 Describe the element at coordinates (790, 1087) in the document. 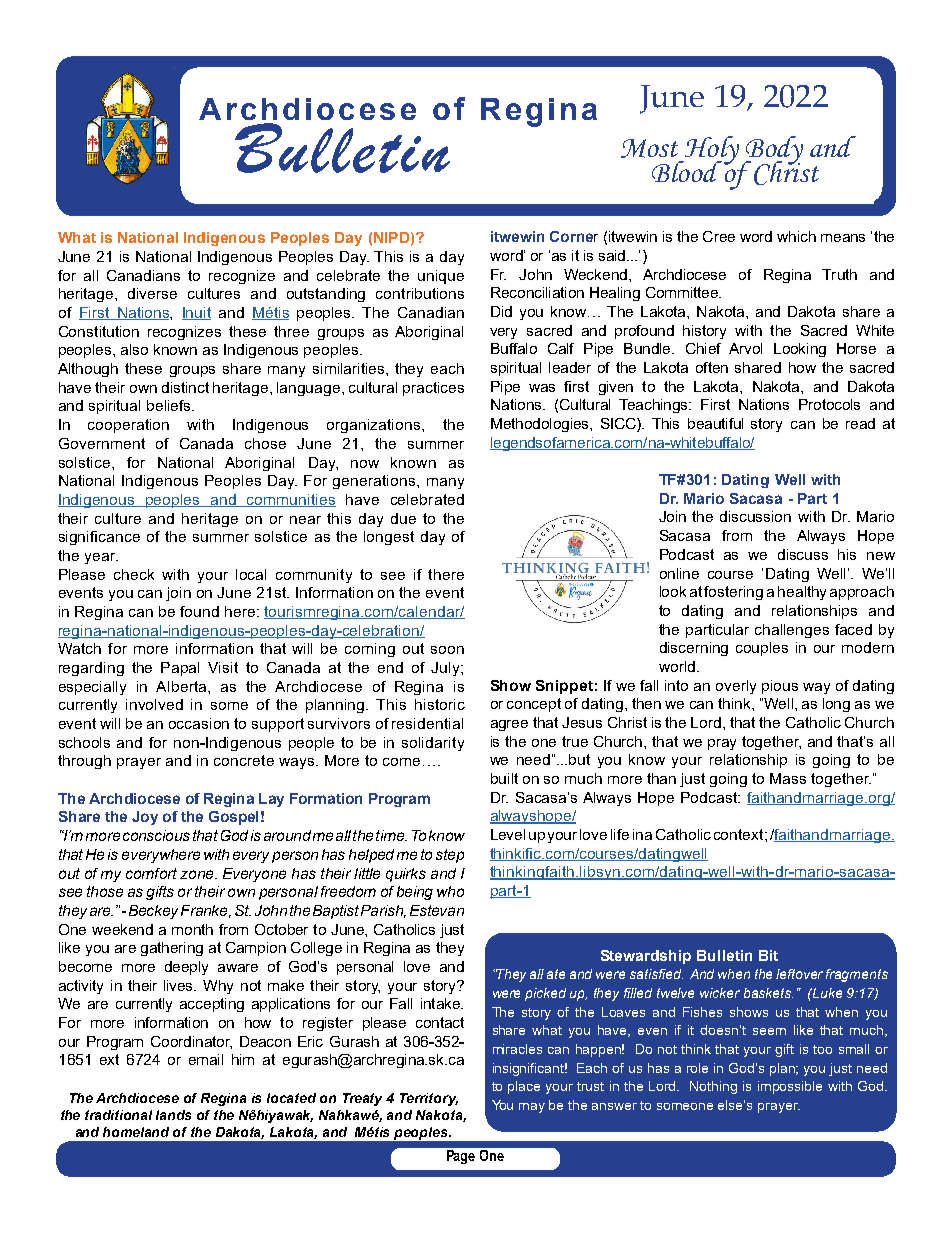

I see `impossible` at that location.
